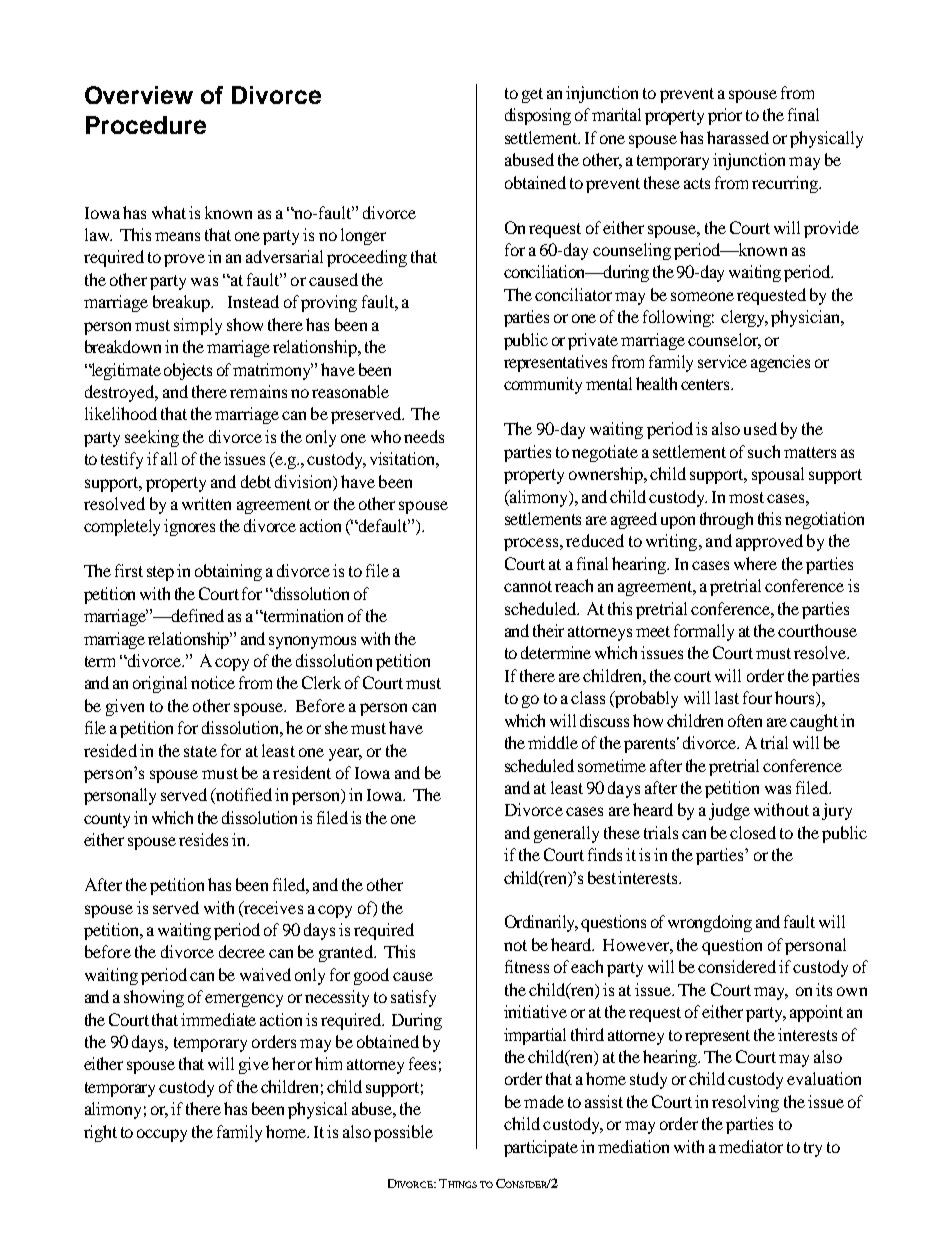 Image resolution: width=952 pixels, height=1233 pixels. What do you see at coordinates (160, 573) in the document?
I see `step` at bounding box center [160, 573].
